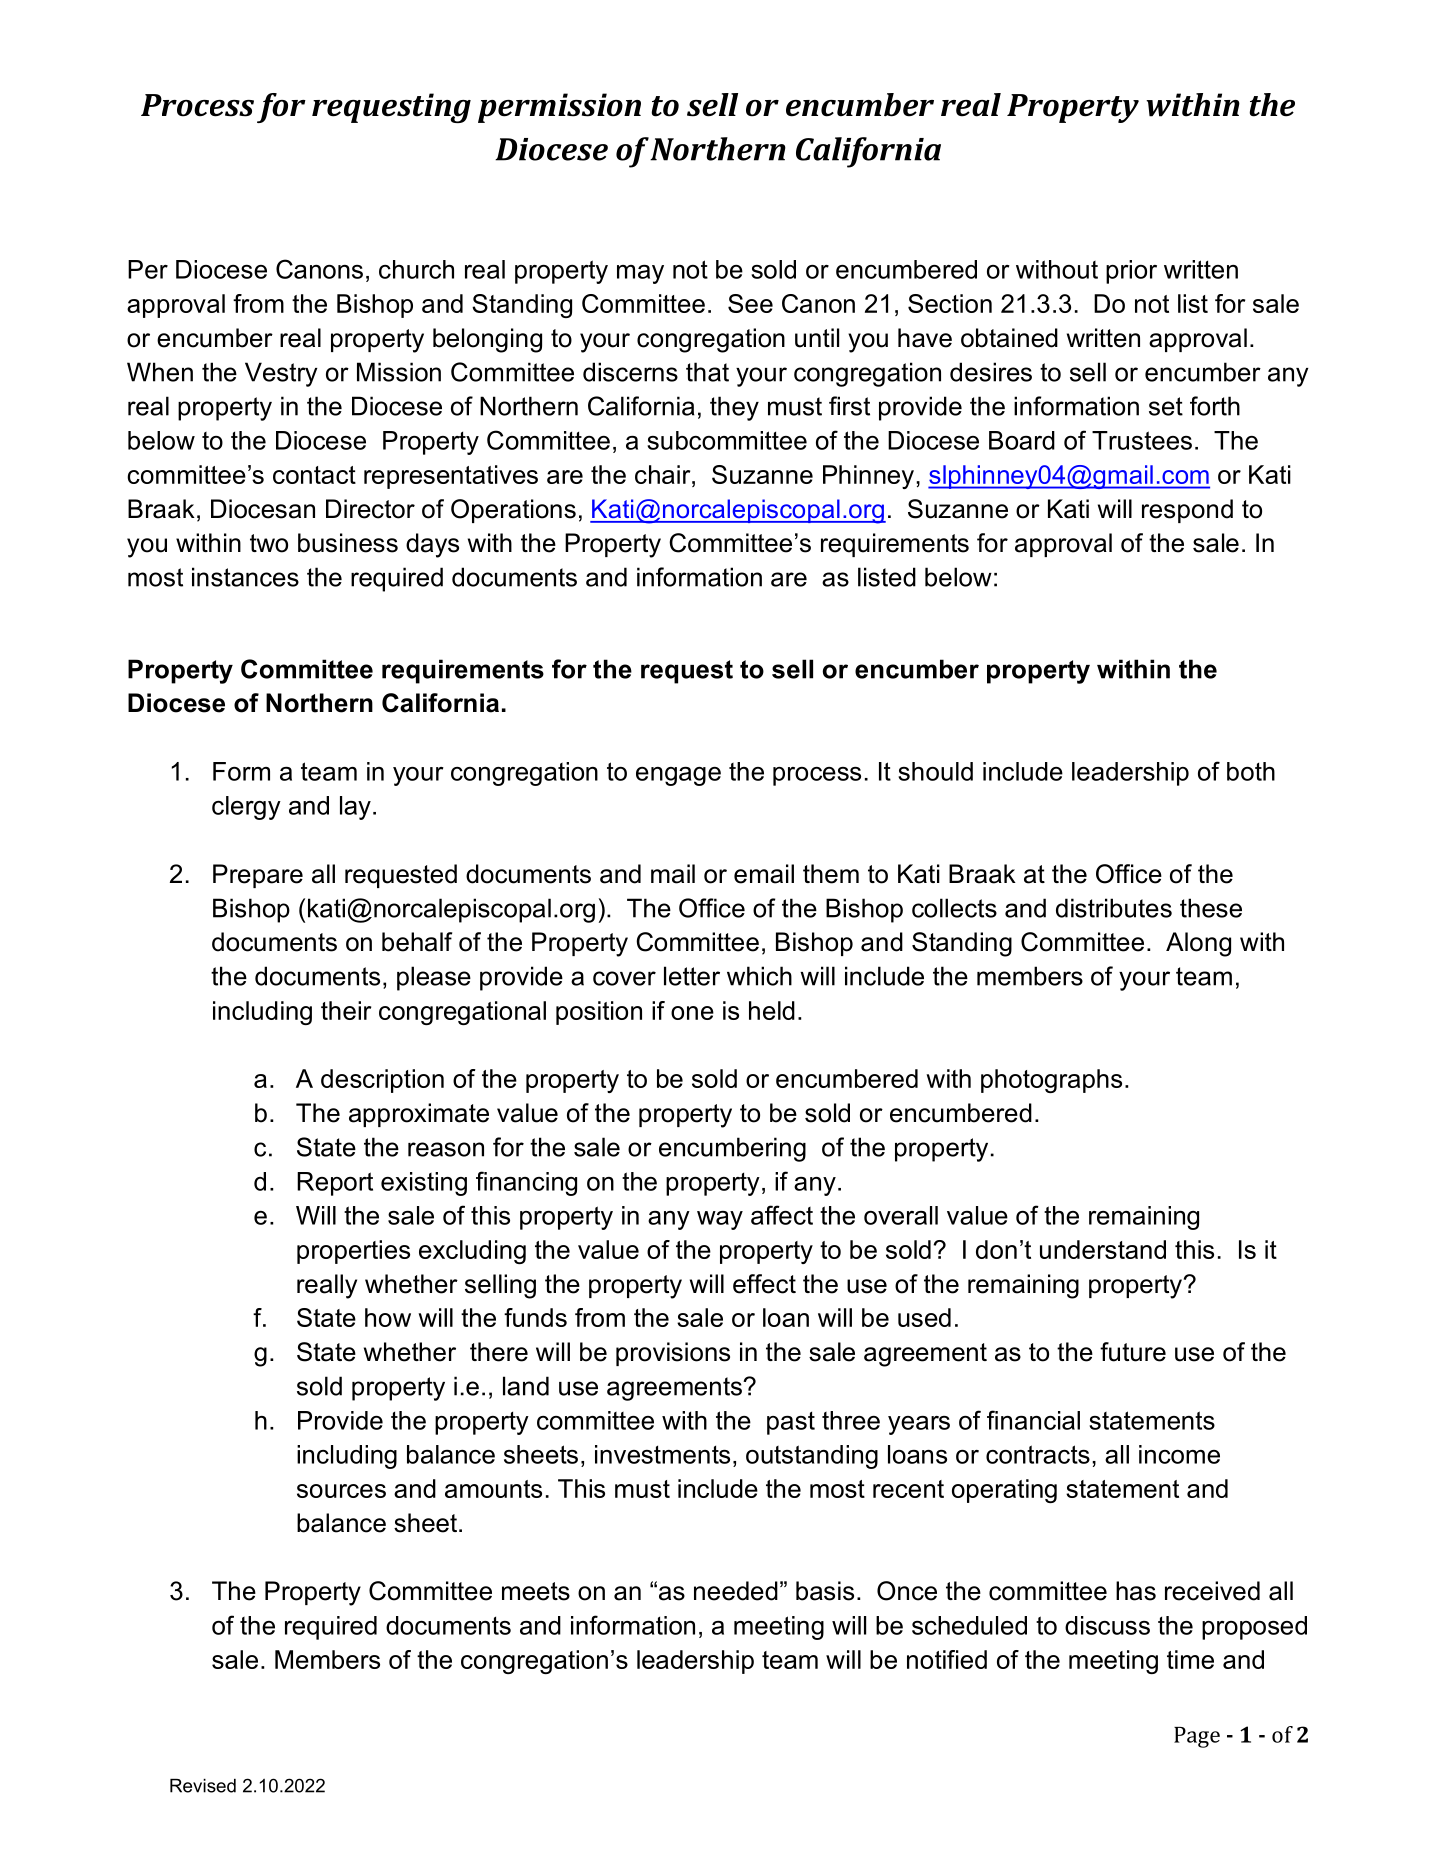  I want to click on engage, so click(678, 776).
